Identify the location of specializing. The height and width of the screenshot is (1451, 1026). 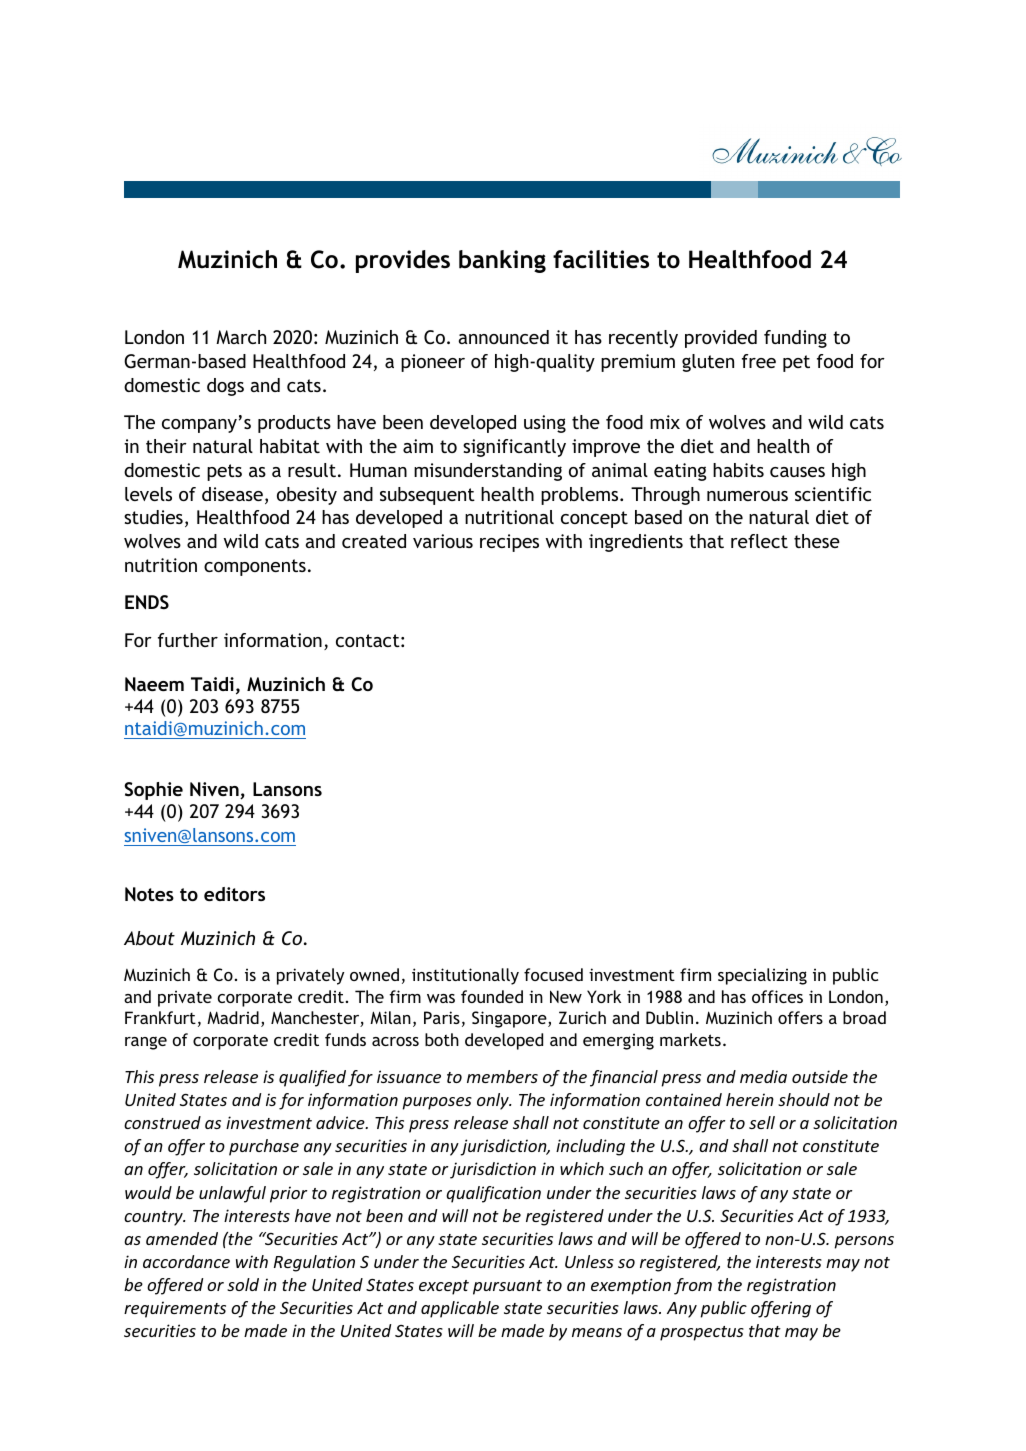
(762, 976).
